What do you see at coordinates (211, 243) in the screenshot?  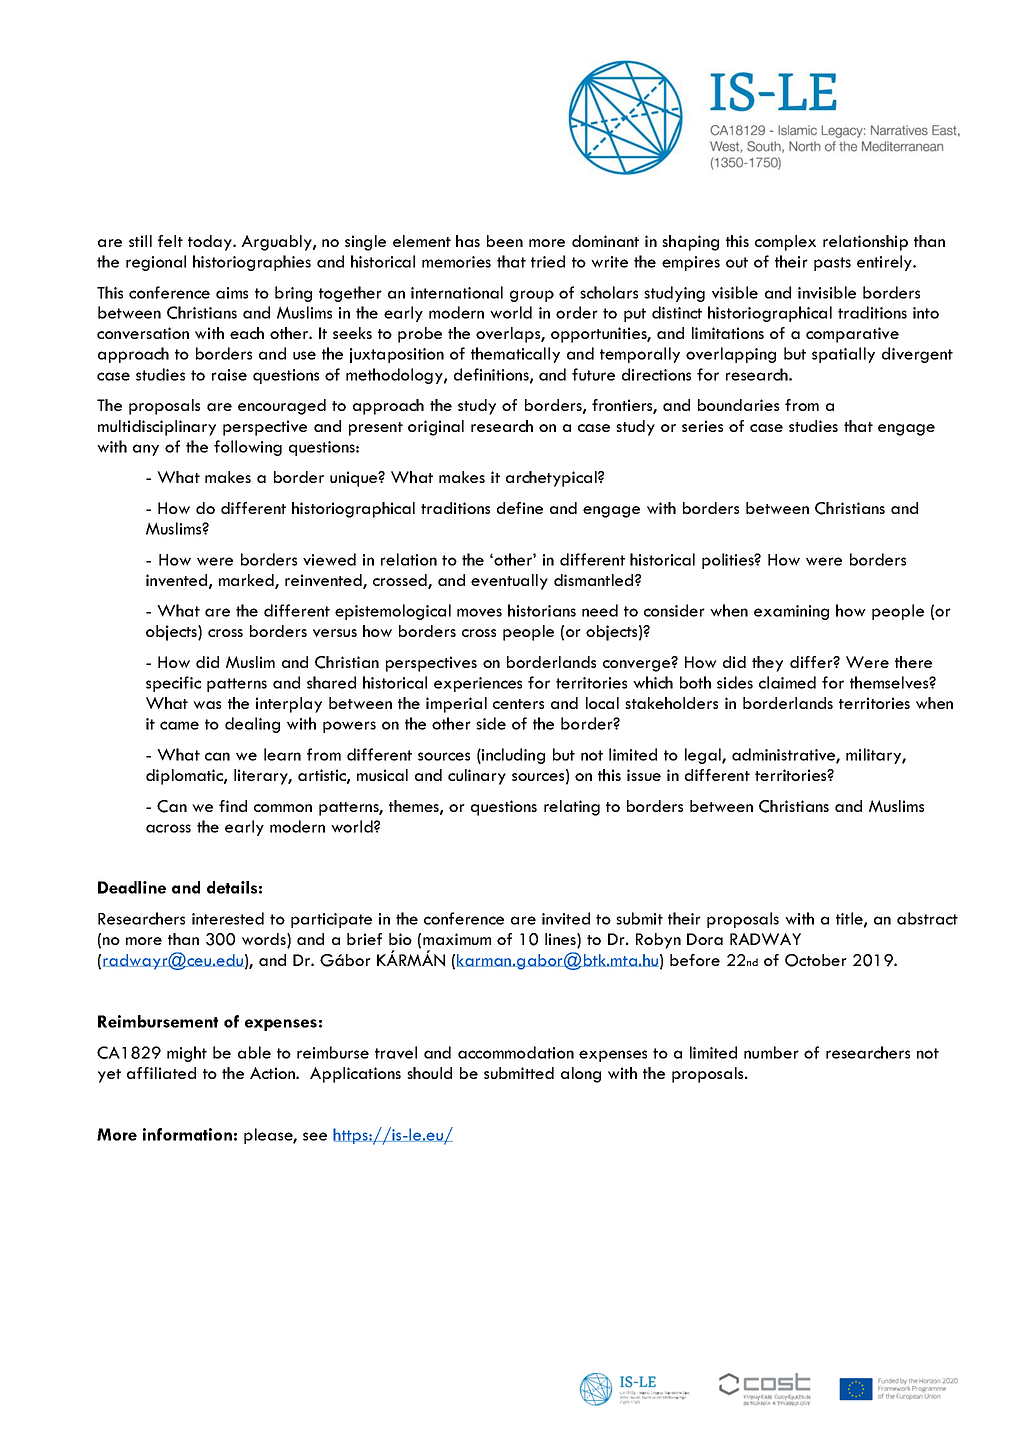 I see `today` at bounding box center [211, 243].
